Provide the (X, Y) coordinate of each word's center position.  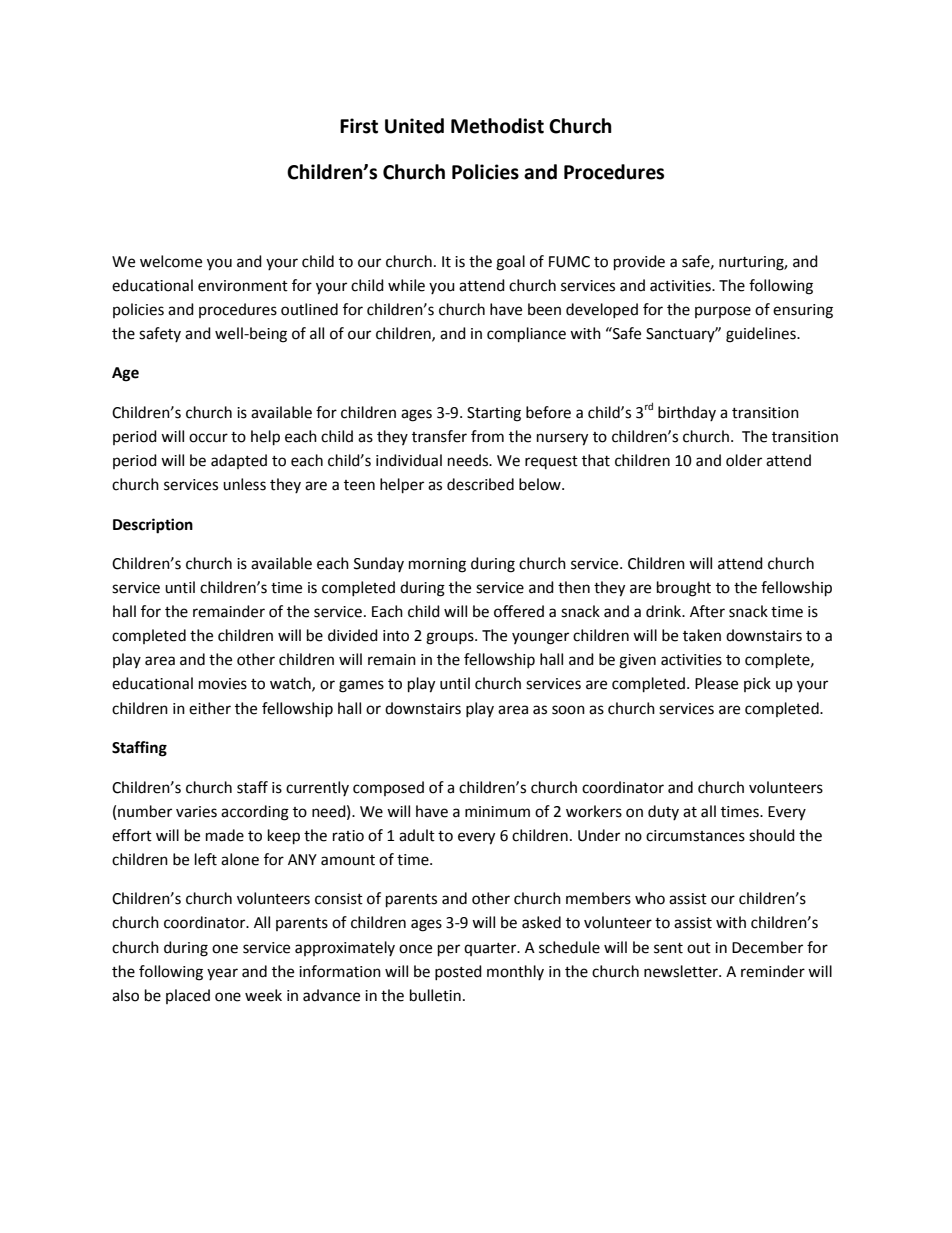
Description (153, 526)
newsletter (682, 971)
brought (684, 589)
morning (437, 565)
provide (639, 263)
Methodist (497, 126)
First (359, 126)
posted (458, 972)
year (222, 974)
